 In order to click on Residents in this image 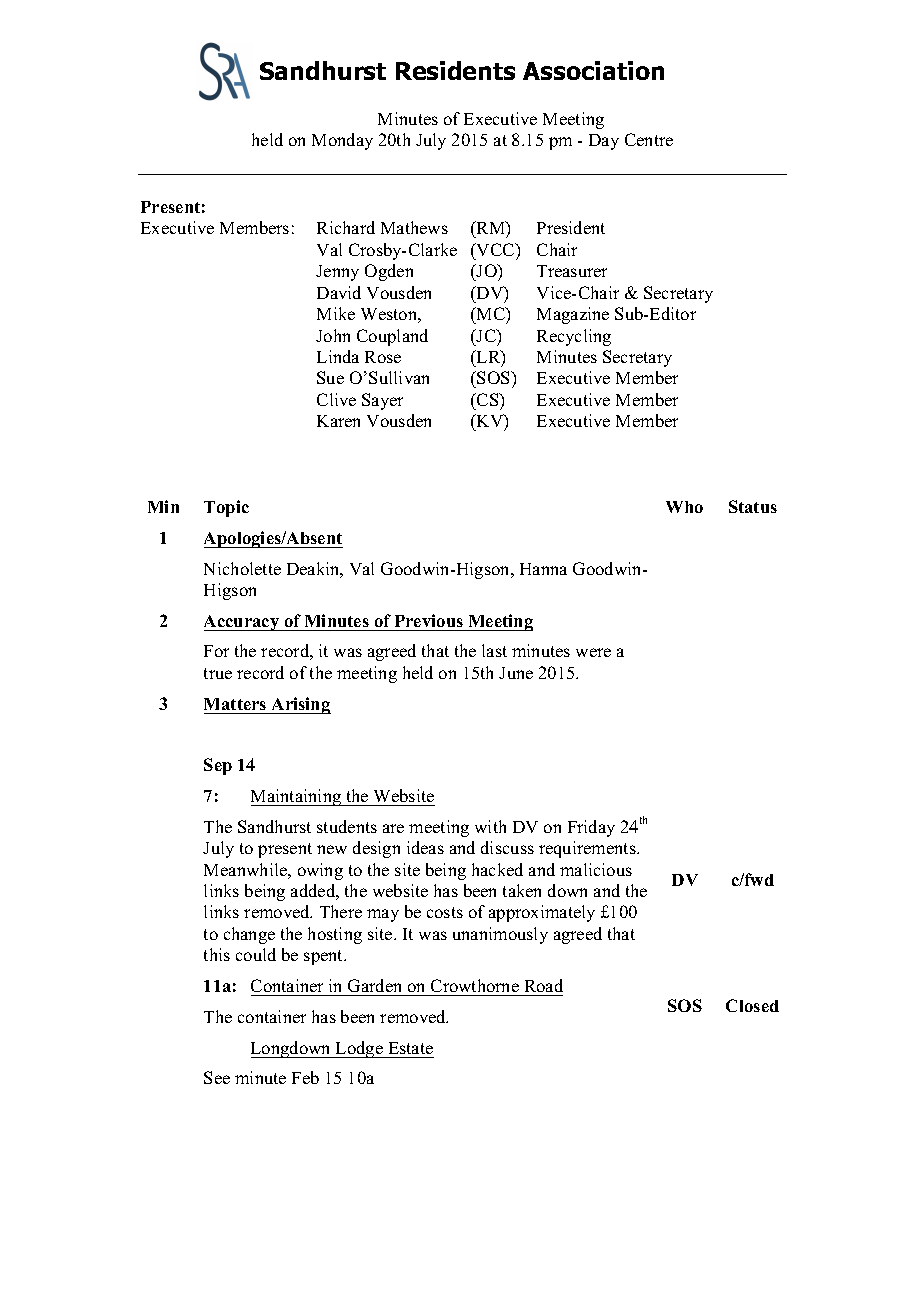, I will do `click(455, 70)`.
